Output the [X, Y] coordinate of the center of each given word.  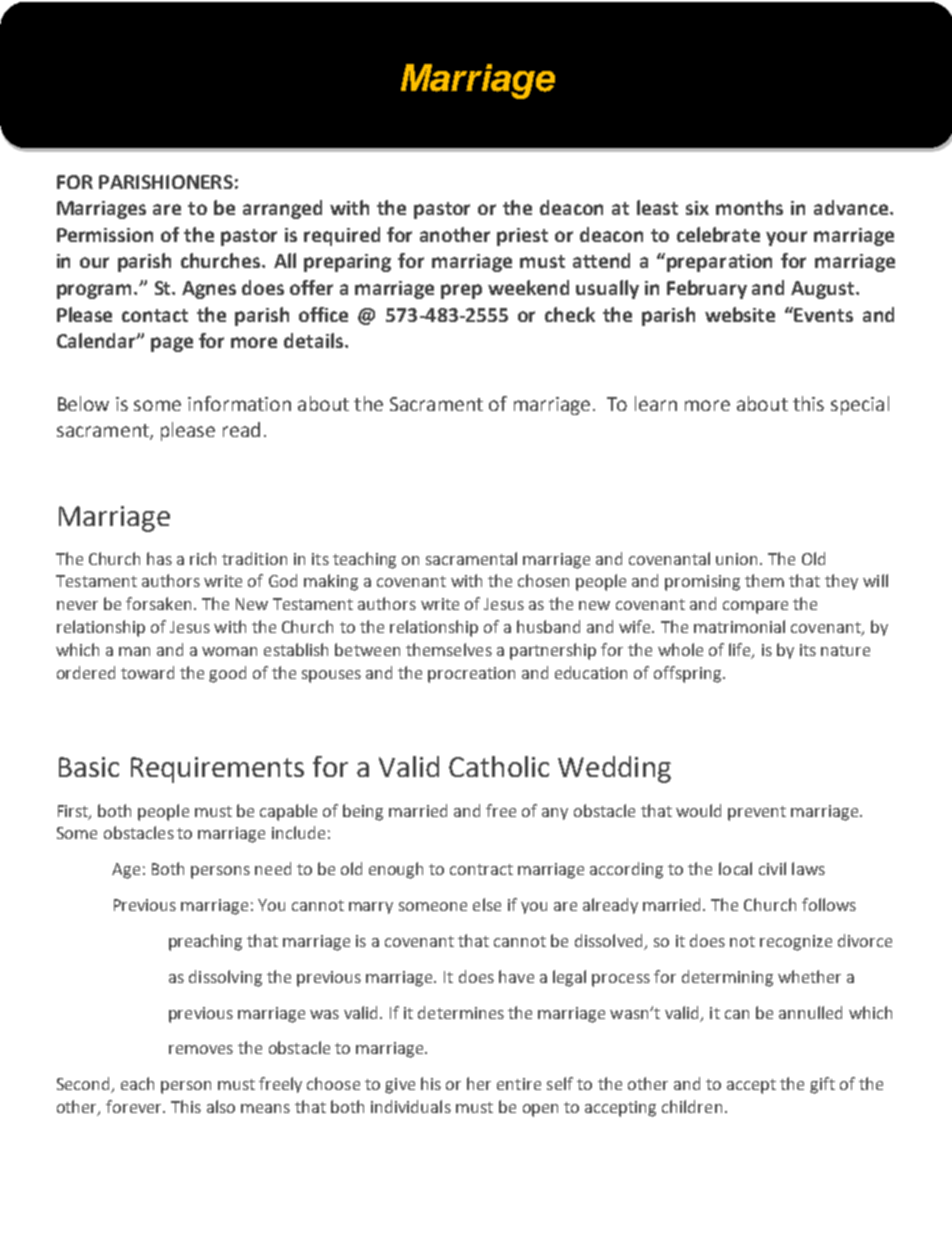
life [741, 650]
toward [147, 672]
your [786, 238]
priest [522, 237]
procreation [471, 675]
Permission [105, 235]
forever [135, 1106]
